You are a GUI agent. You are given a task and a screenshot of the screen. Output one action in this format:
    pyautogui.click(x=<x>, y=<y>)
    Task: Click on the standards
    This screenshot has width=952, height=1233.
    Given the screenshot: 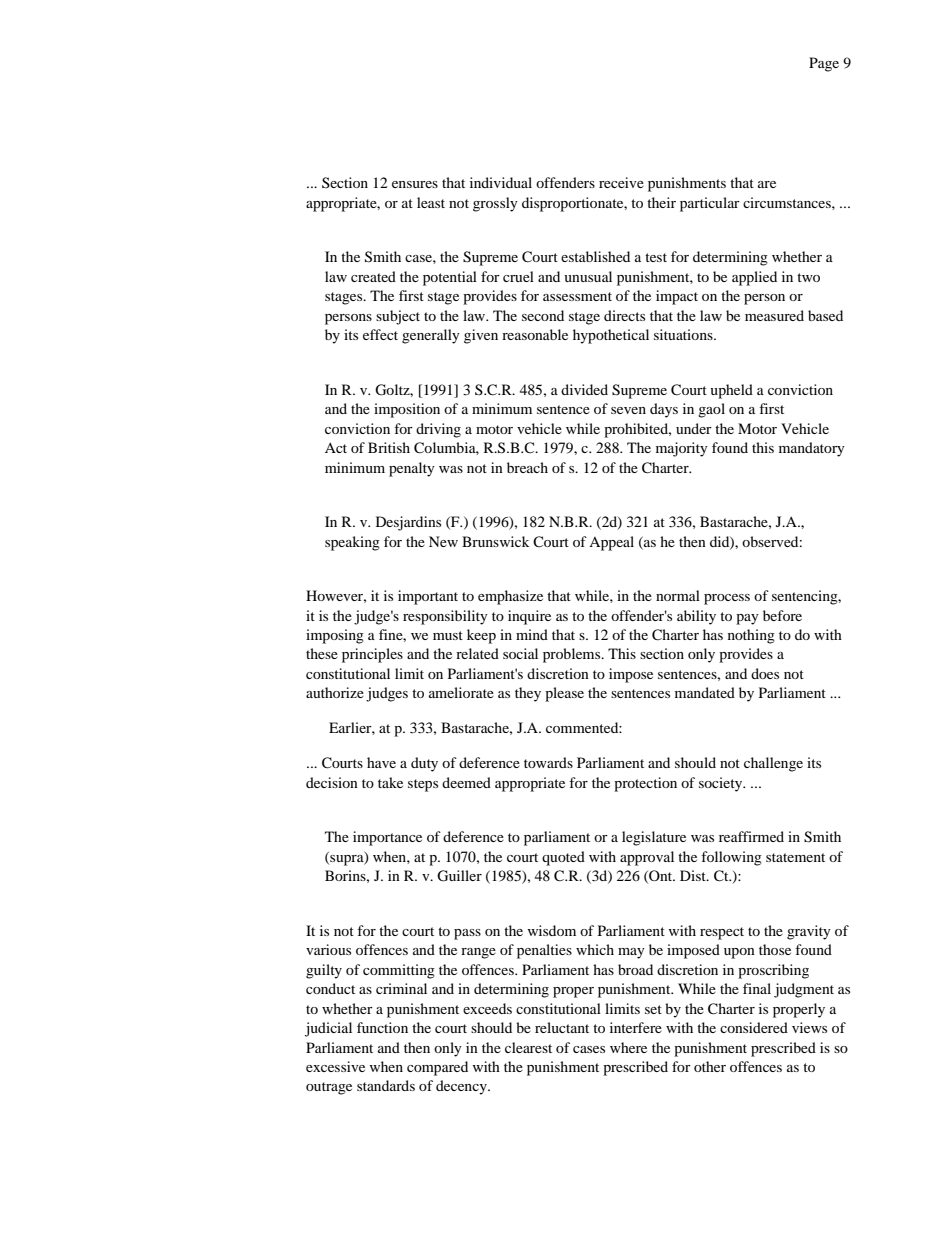 What is the action you would take?
    pyautogui.click(x=386, y=1085)
